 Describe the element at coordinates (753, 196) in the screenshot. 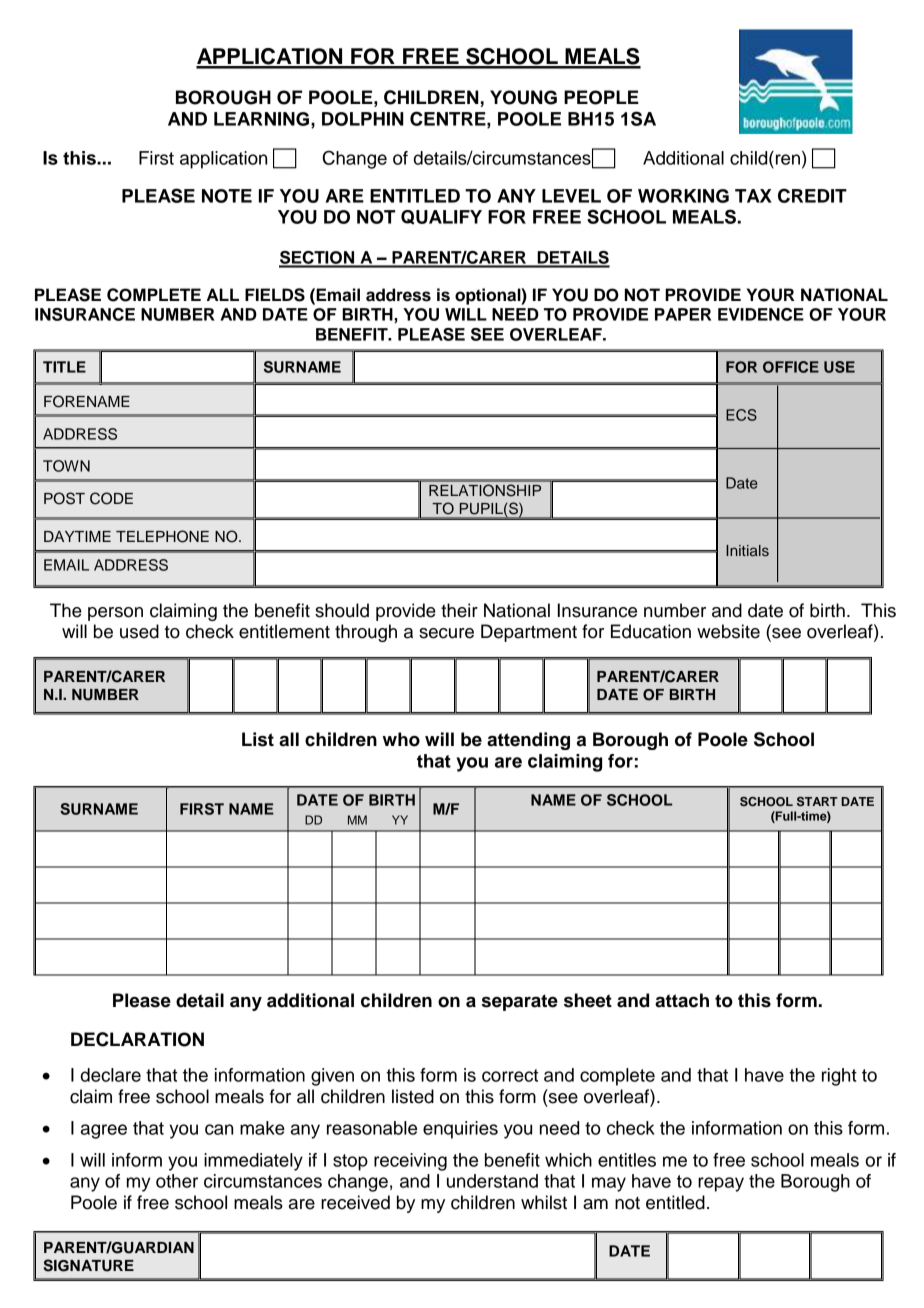

I see `TAX` at that location.
